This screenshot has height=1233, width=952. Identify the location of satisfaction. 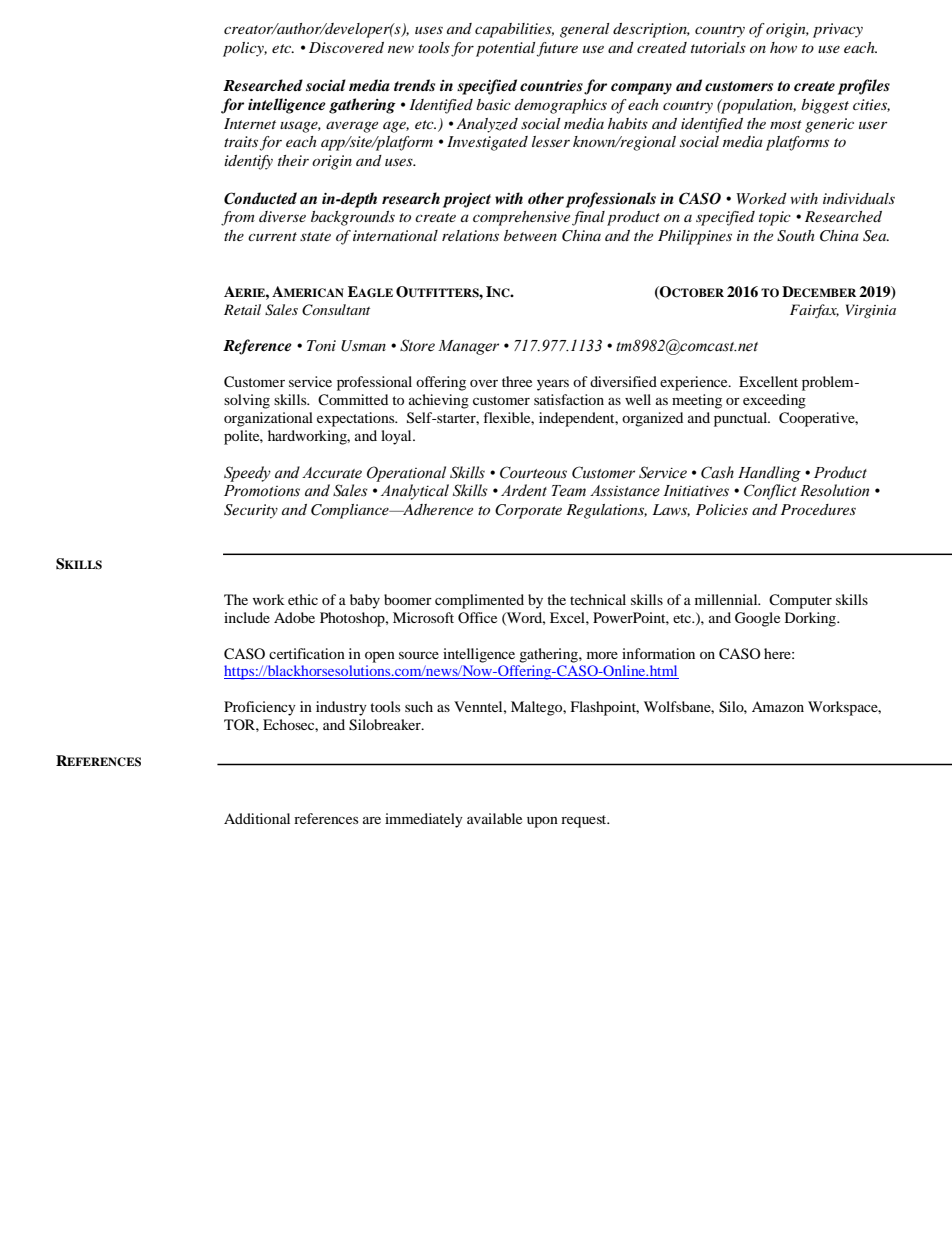
(569, 399).
